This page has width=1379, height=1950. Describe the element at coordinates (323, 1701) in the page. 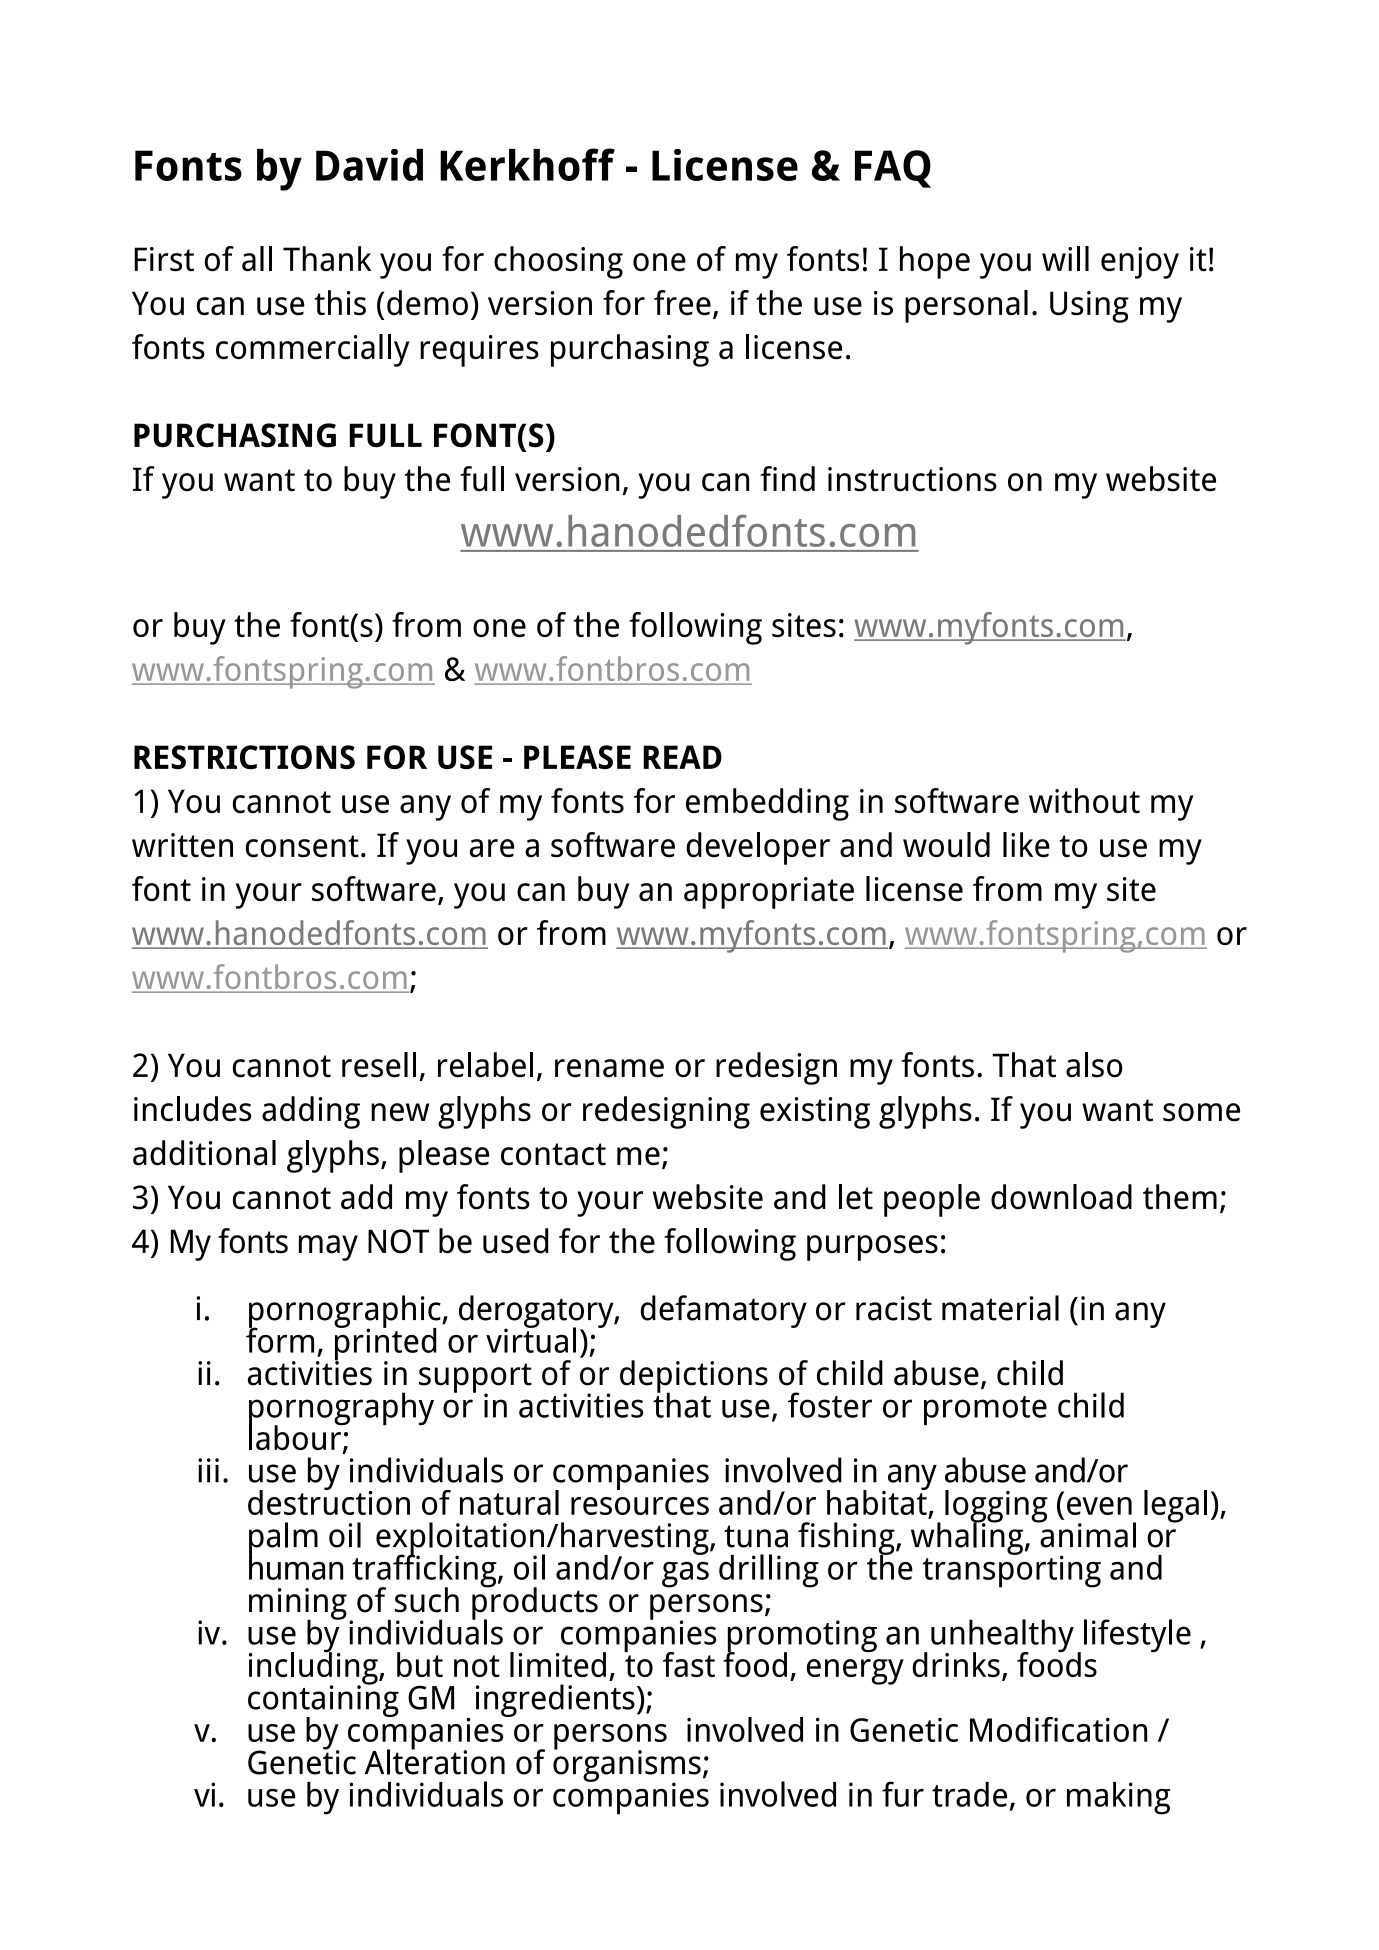

I see `containing` at that location.
